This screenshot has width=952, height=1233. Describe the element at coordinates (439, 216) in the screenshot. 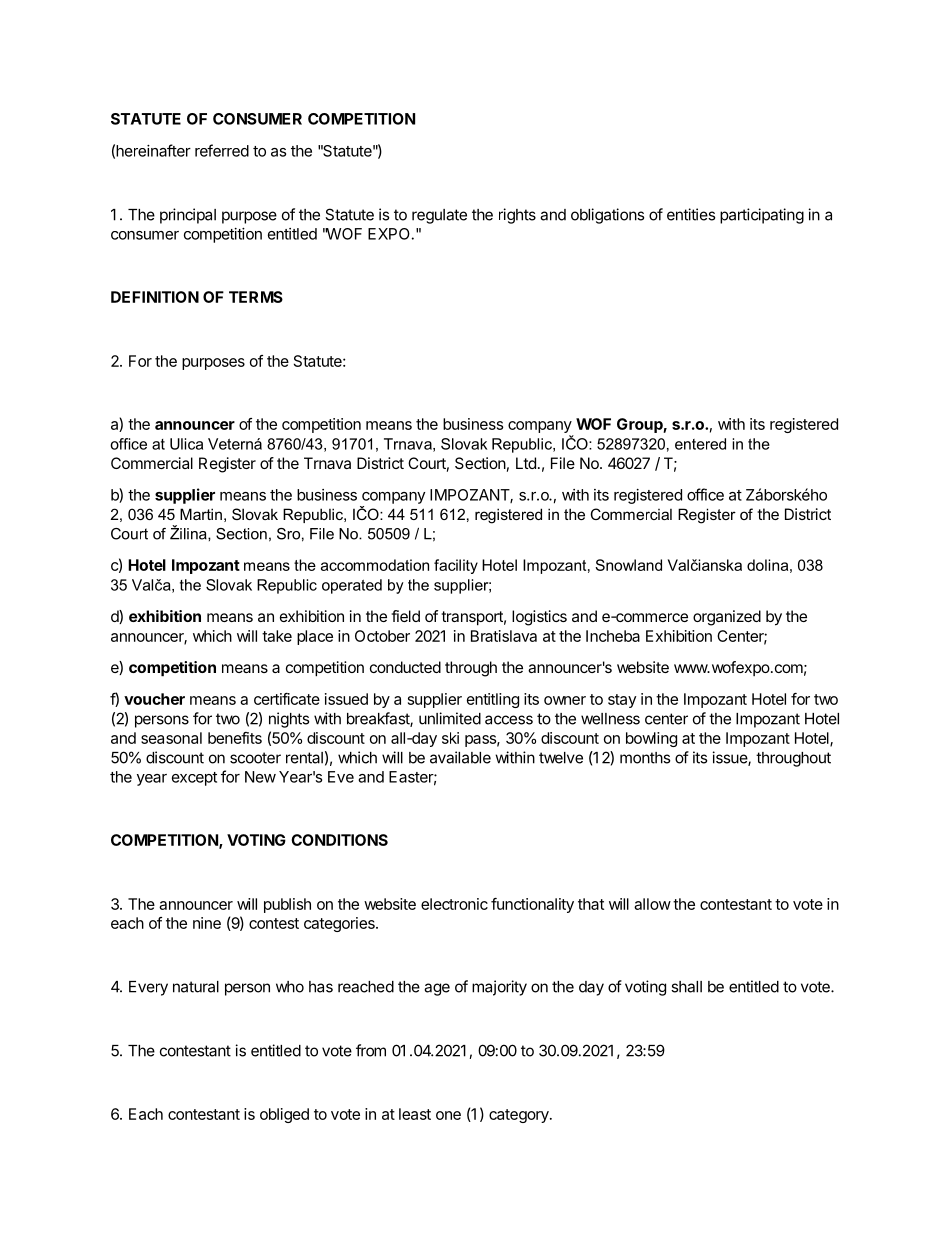

I see `regulate` at that location.
